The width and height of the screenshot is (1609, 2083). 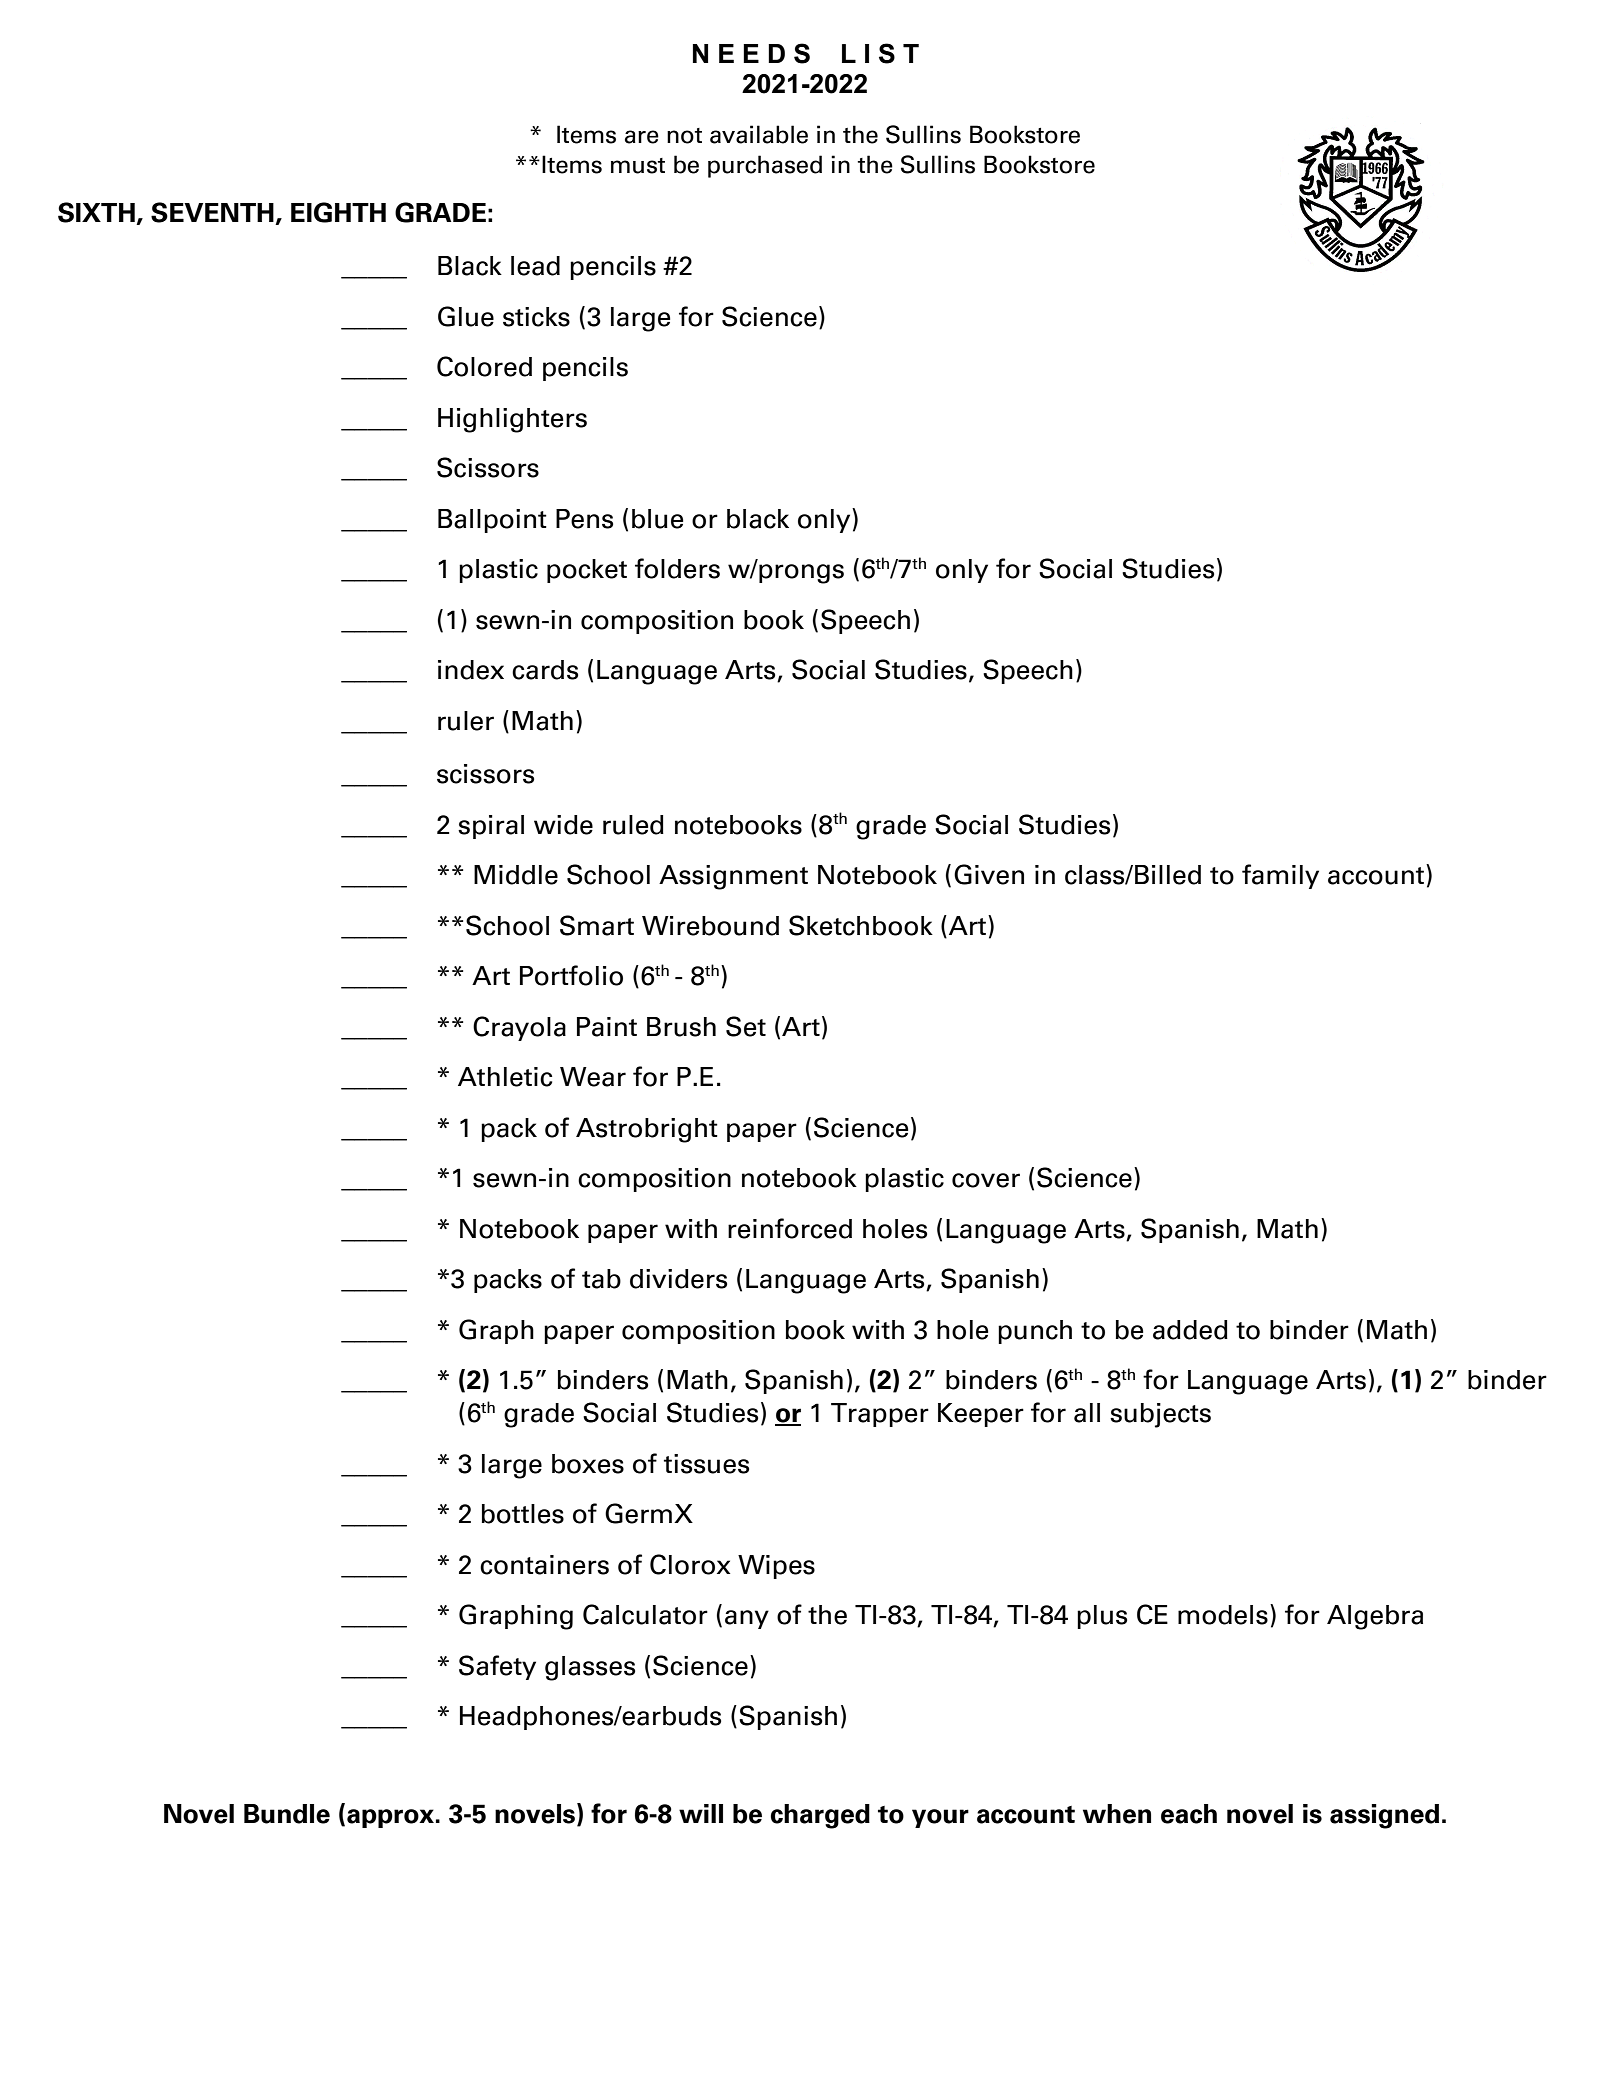 I want to click on each, so click(x=1189, y=1814).
